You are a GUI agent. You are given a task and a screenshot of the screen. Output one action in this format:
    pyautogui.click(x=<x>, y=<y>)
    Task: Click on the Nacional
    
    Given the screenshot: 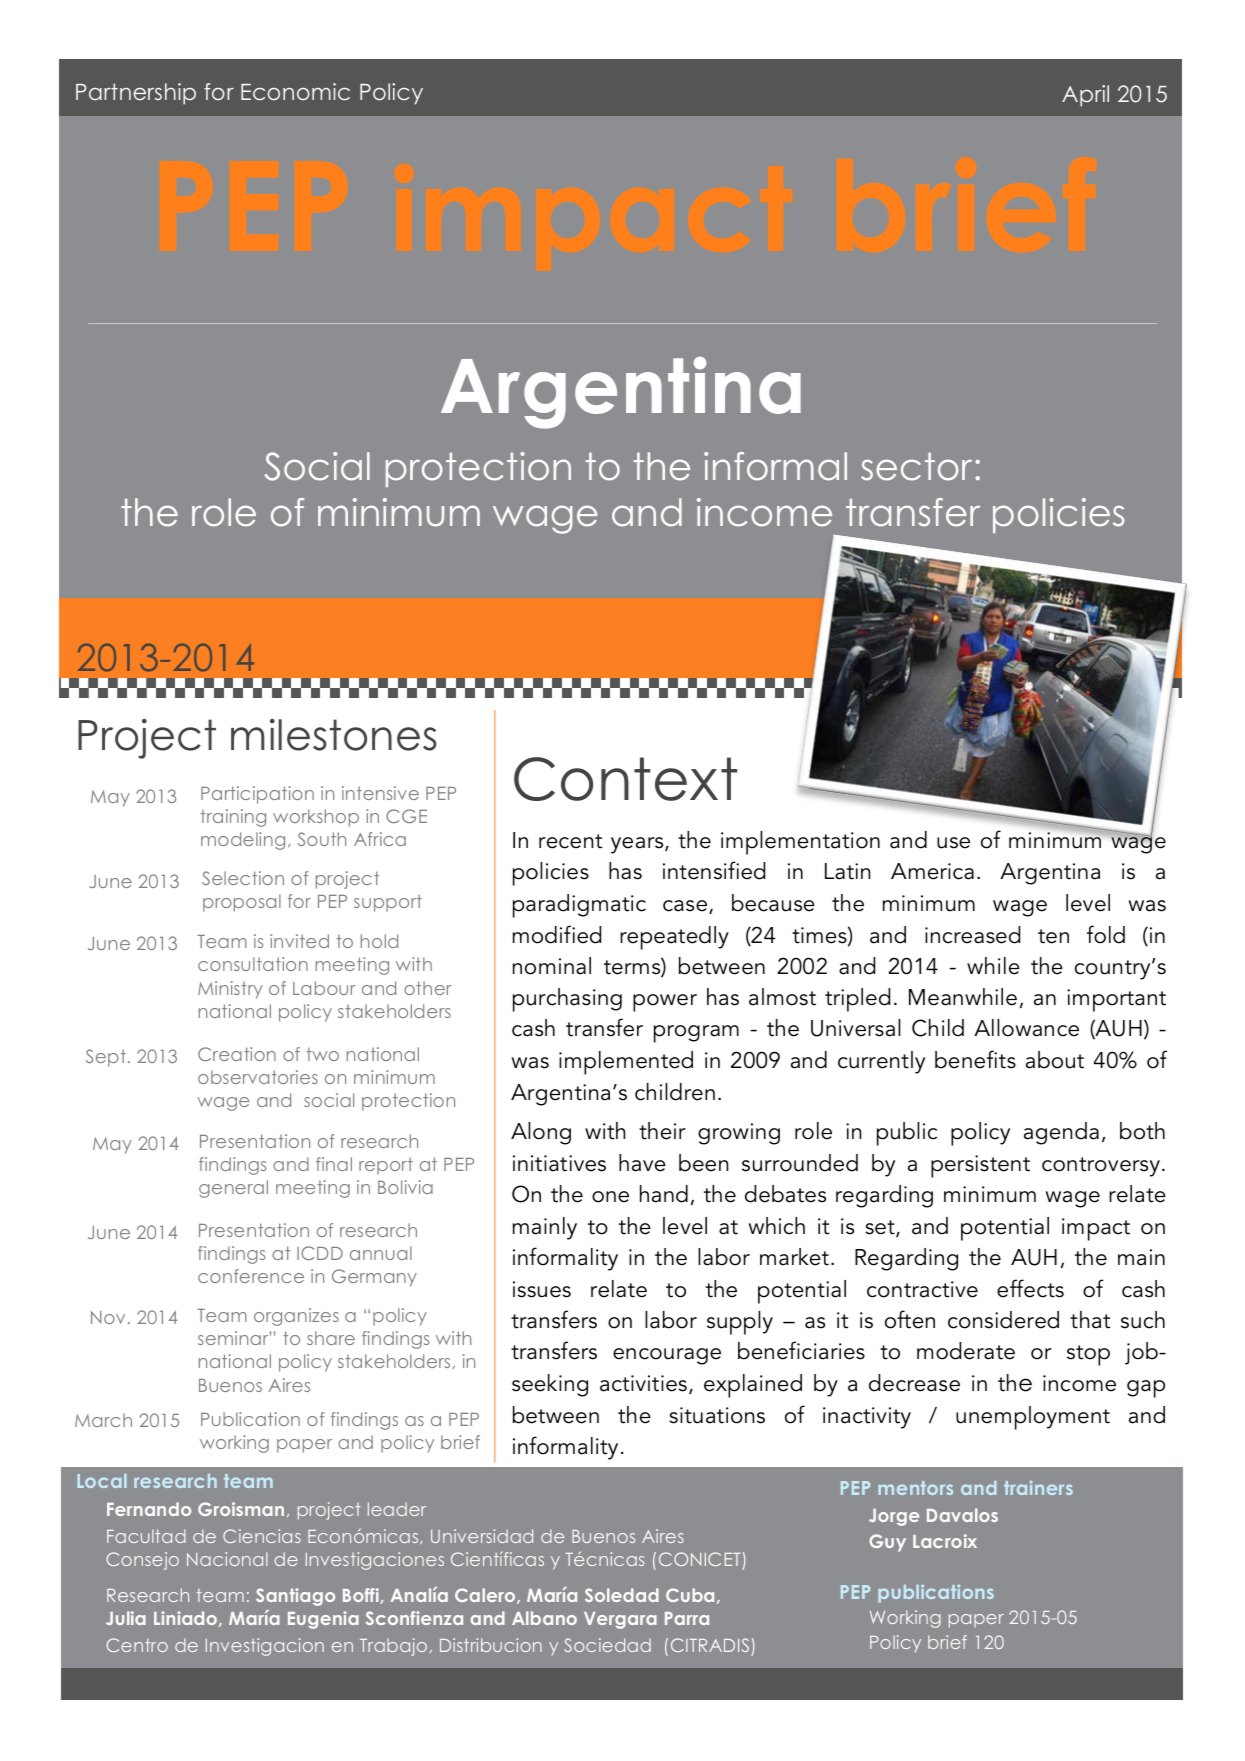 What is the action you would take?
    pyautogui.click(x=227, y=1559)
